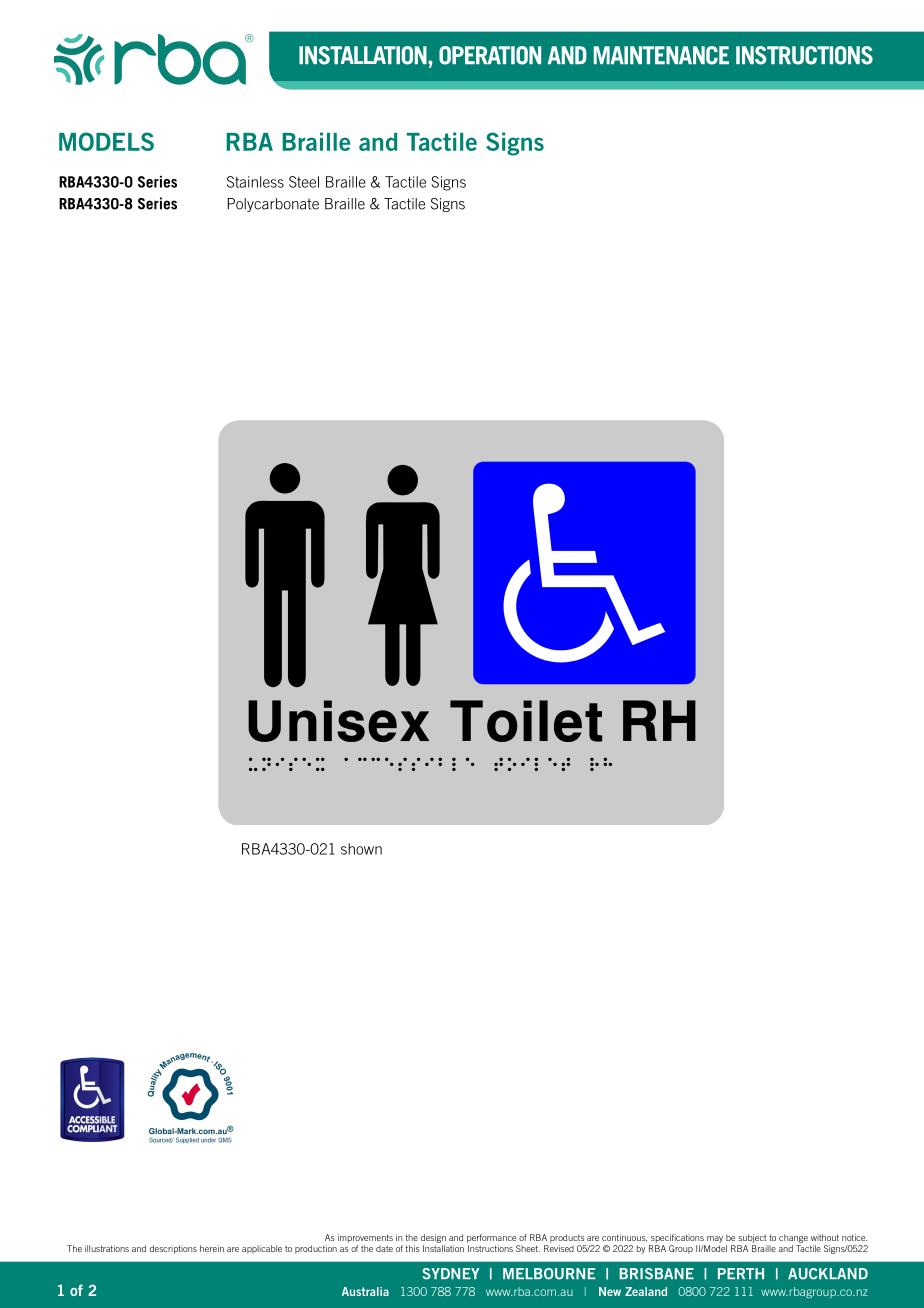  I want to click on shown, so click(361, 849).
